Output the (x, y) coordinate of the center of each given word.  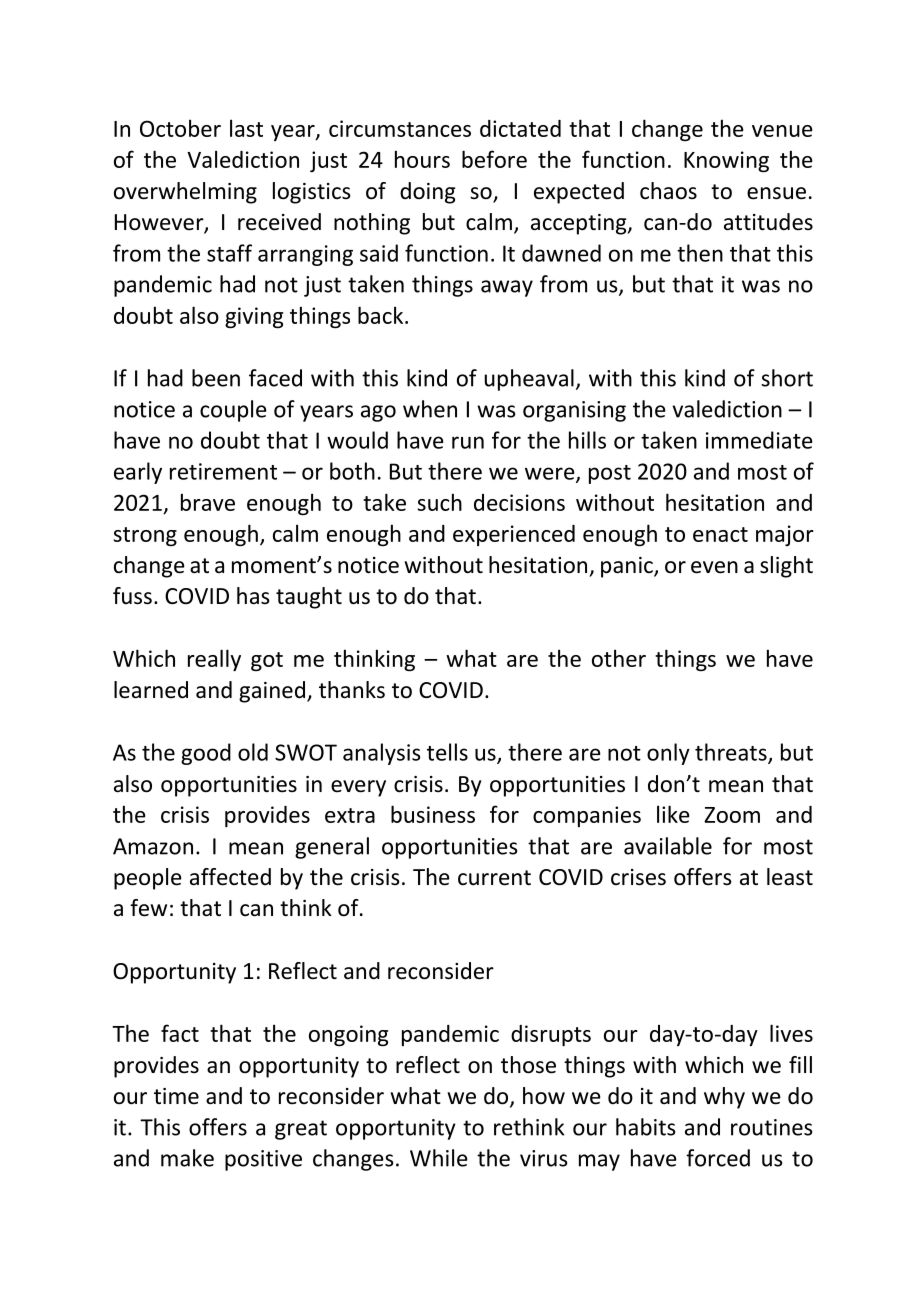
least (790, 877)
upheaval (529, 380)
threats (732, 753)
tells (447, 752)
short (787, 378)
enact (720, 534)
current (494, 878)
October (180, 128)
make (187, 1158)
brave (208, 502)
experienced (514, 535)
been (216, 378)
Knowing (726, 162)
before (494, 159)
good (206, 754)
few (148, 908)
